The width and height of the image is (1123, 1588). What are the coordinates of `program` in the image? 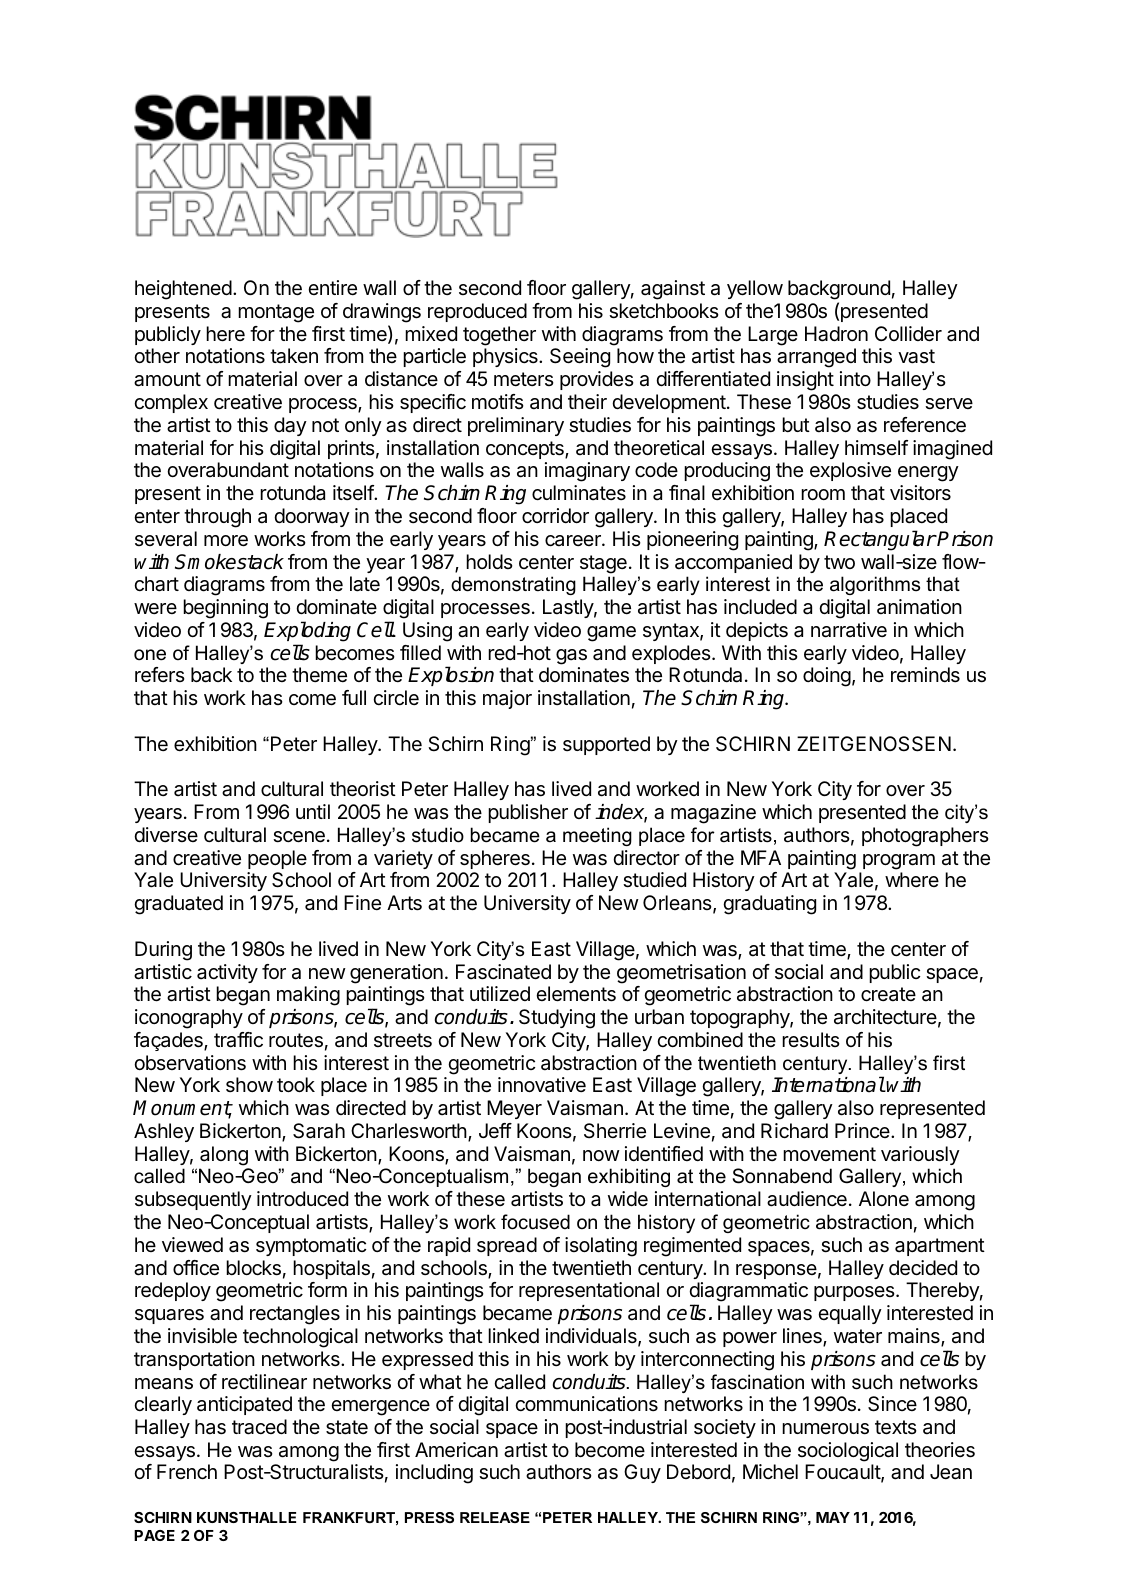 It's located at (899, 862).
